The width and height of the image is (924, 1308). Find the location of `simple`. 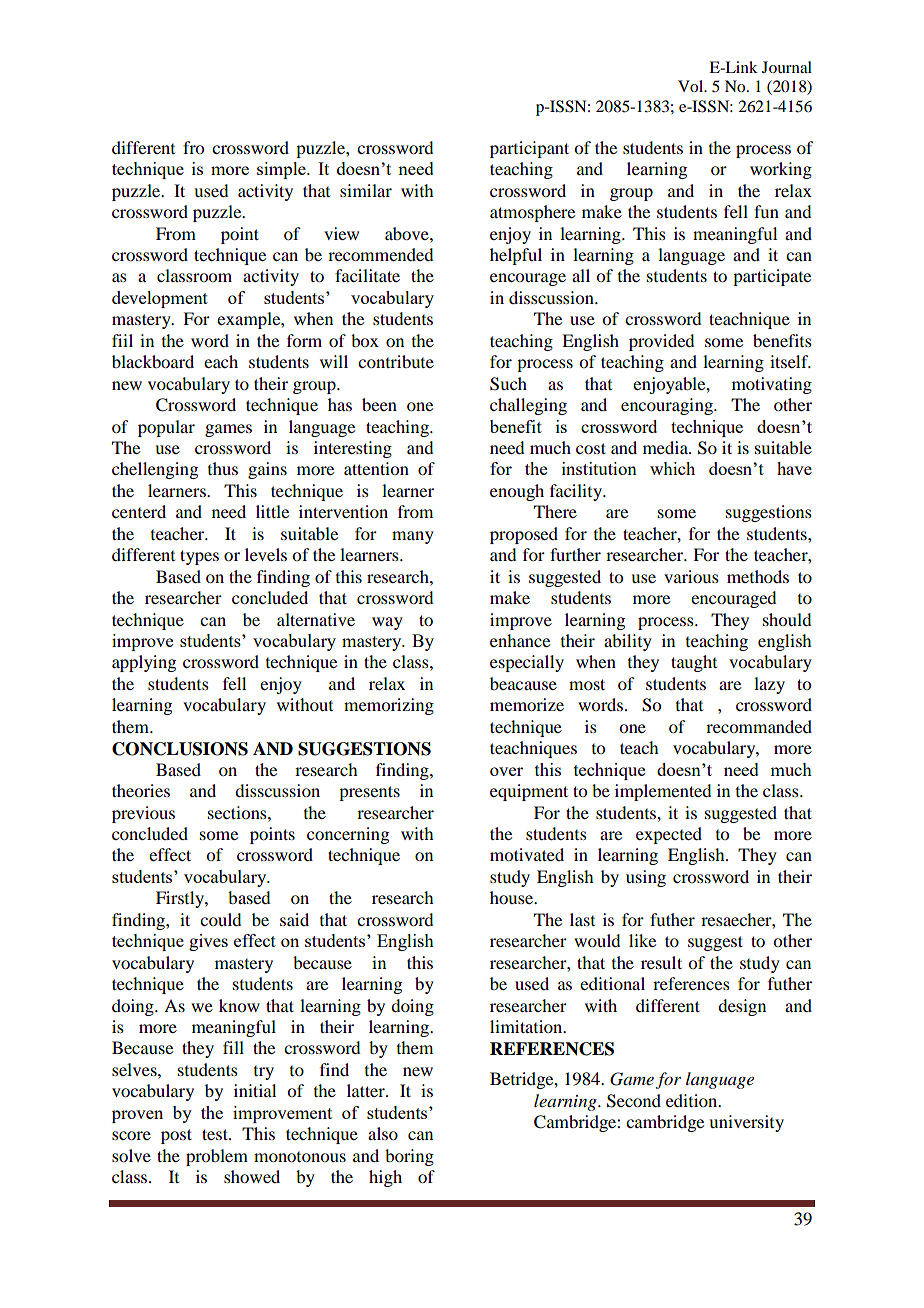

simple is located at coordinates (282, 170).
